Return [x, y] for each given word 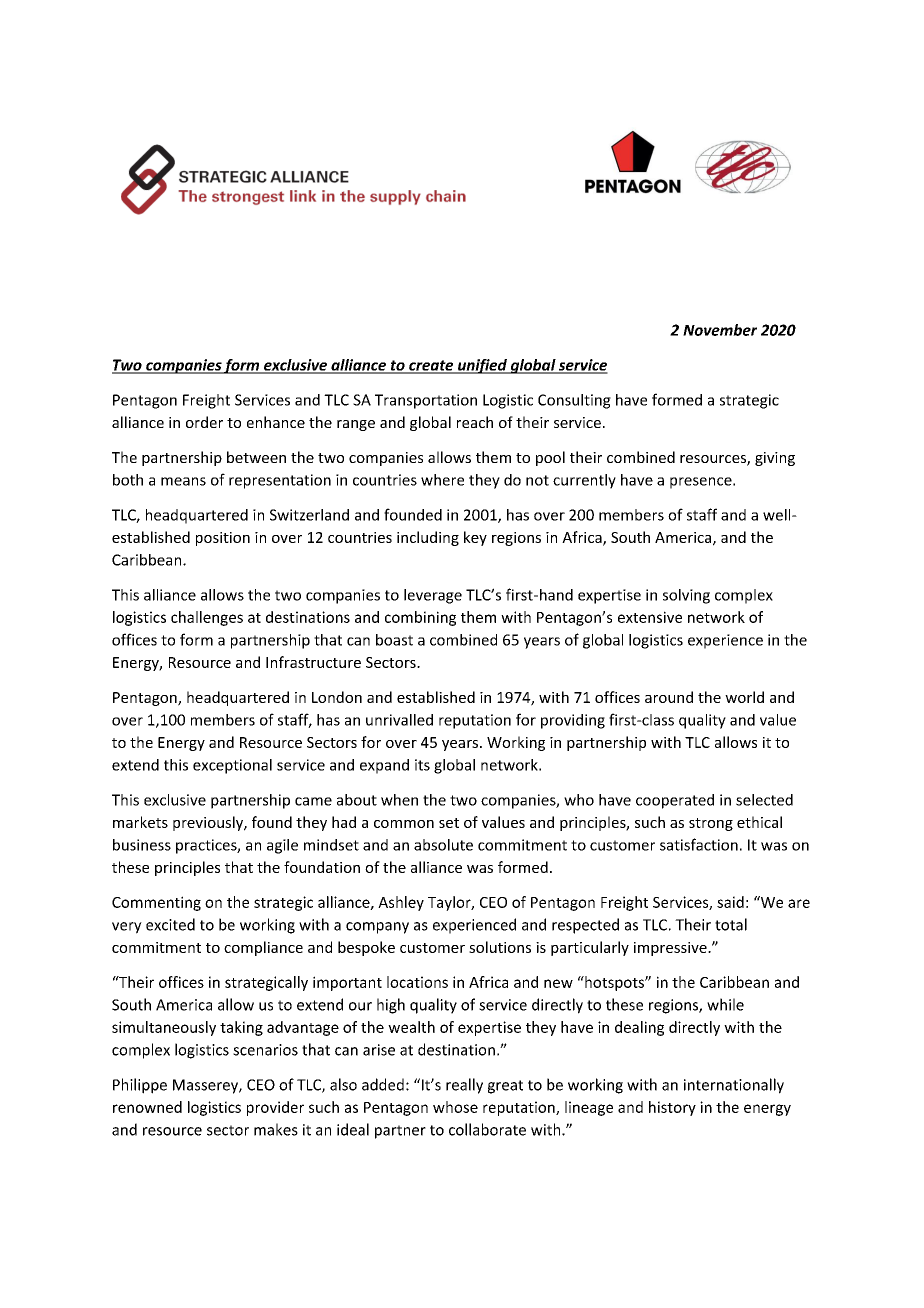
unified [482, 366]
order [204, 422]
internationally [734, 1086]
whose [455, 1107]
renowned [147, 1107]
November [720, 330]
